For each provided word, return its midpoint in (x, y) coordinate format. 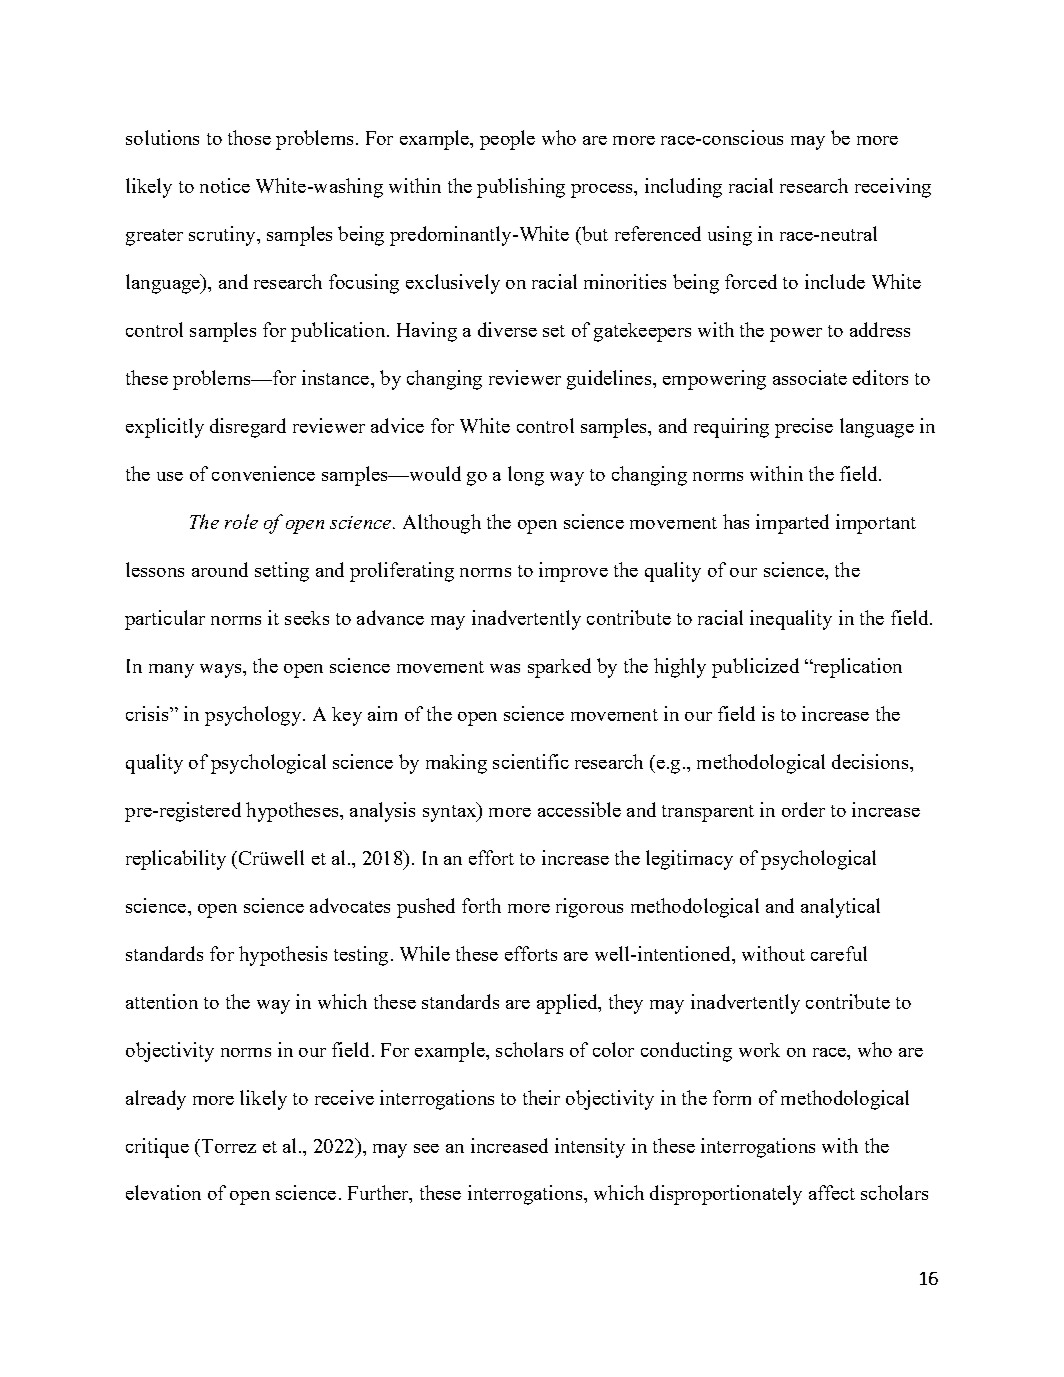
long (526, 476)
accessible (579, 809)
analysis (382, 812)
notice (225, 185)
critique (157, 1148)
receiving (893, 188)
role (241, 521)
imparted (792, 524)
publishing (521, 188)
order (803, 809)
